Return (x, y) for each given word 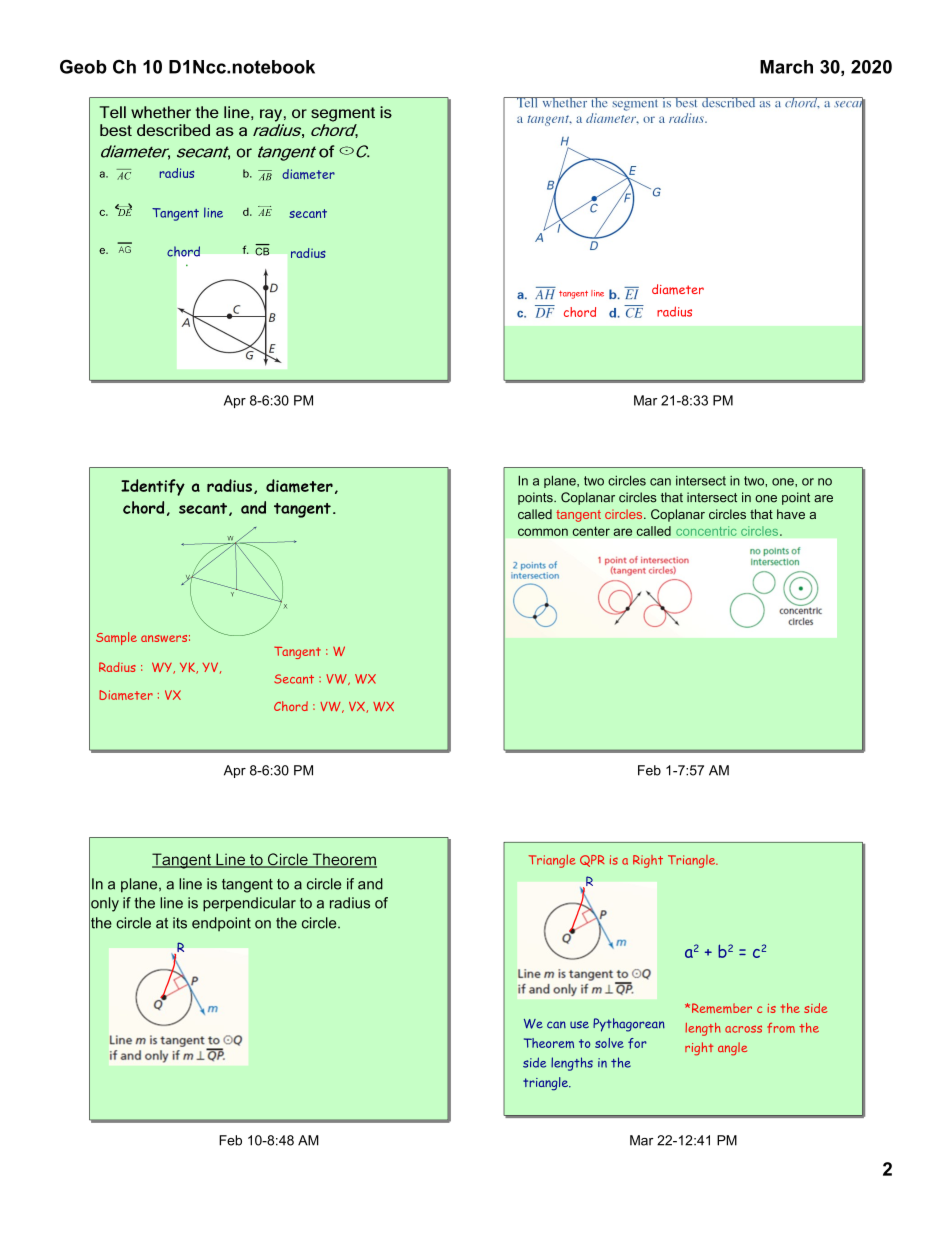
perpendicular (249, 904)
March (786, 67)
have (791, 514)
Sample (116, 638)
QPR (592, 861)
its (180, 923)
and (370, 884)
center (591, 531)
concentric (706, 531)
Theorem (549, 1043)
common (543, 532)
